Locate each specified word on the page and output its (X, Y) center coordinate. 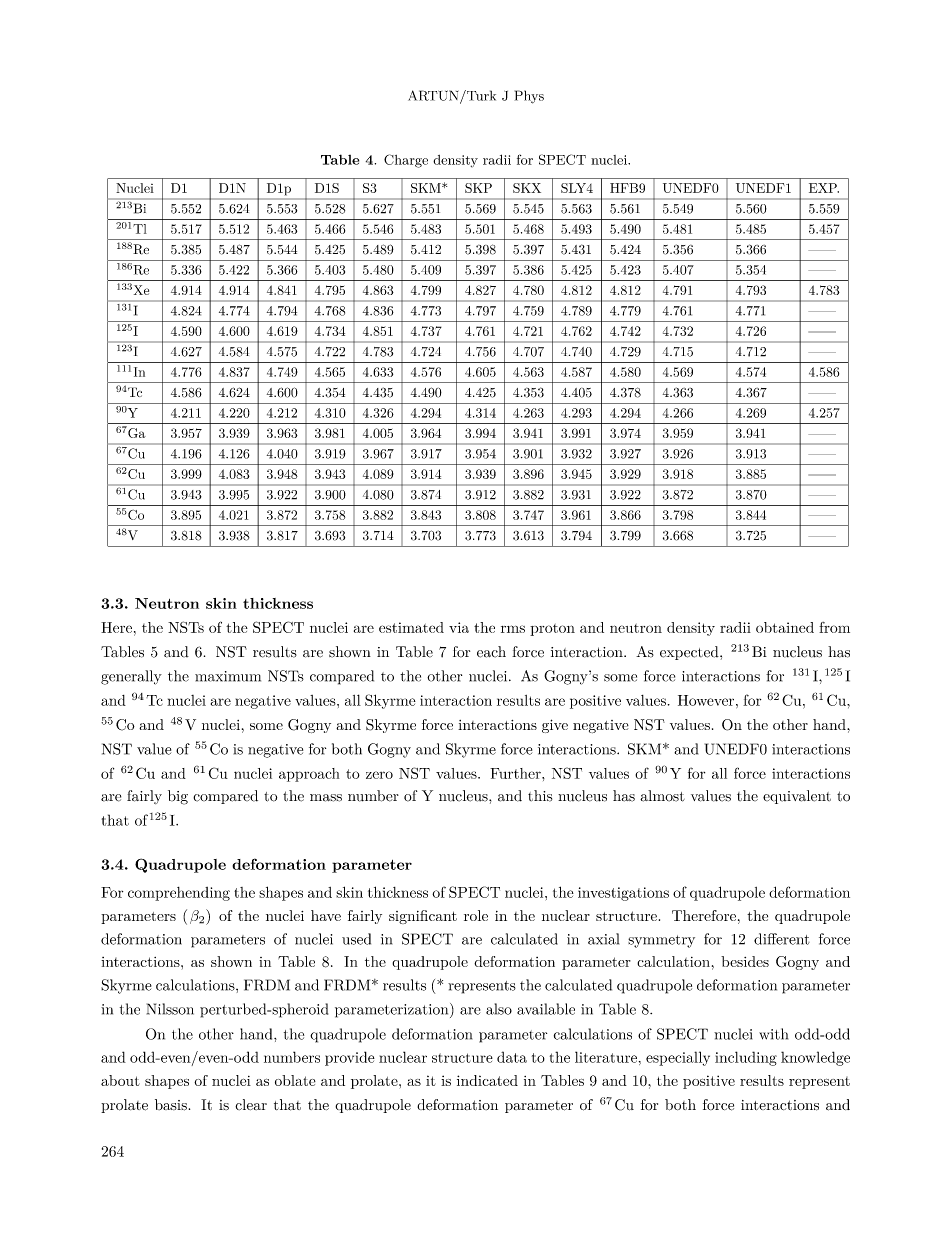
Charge (406, 161)
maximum (228, 676)
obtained (785, 627)
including (746, 1058)
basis (171, 1105)
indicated (487, 1080)
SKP (478, 188)
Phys (529, 97)
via (459, 627)
